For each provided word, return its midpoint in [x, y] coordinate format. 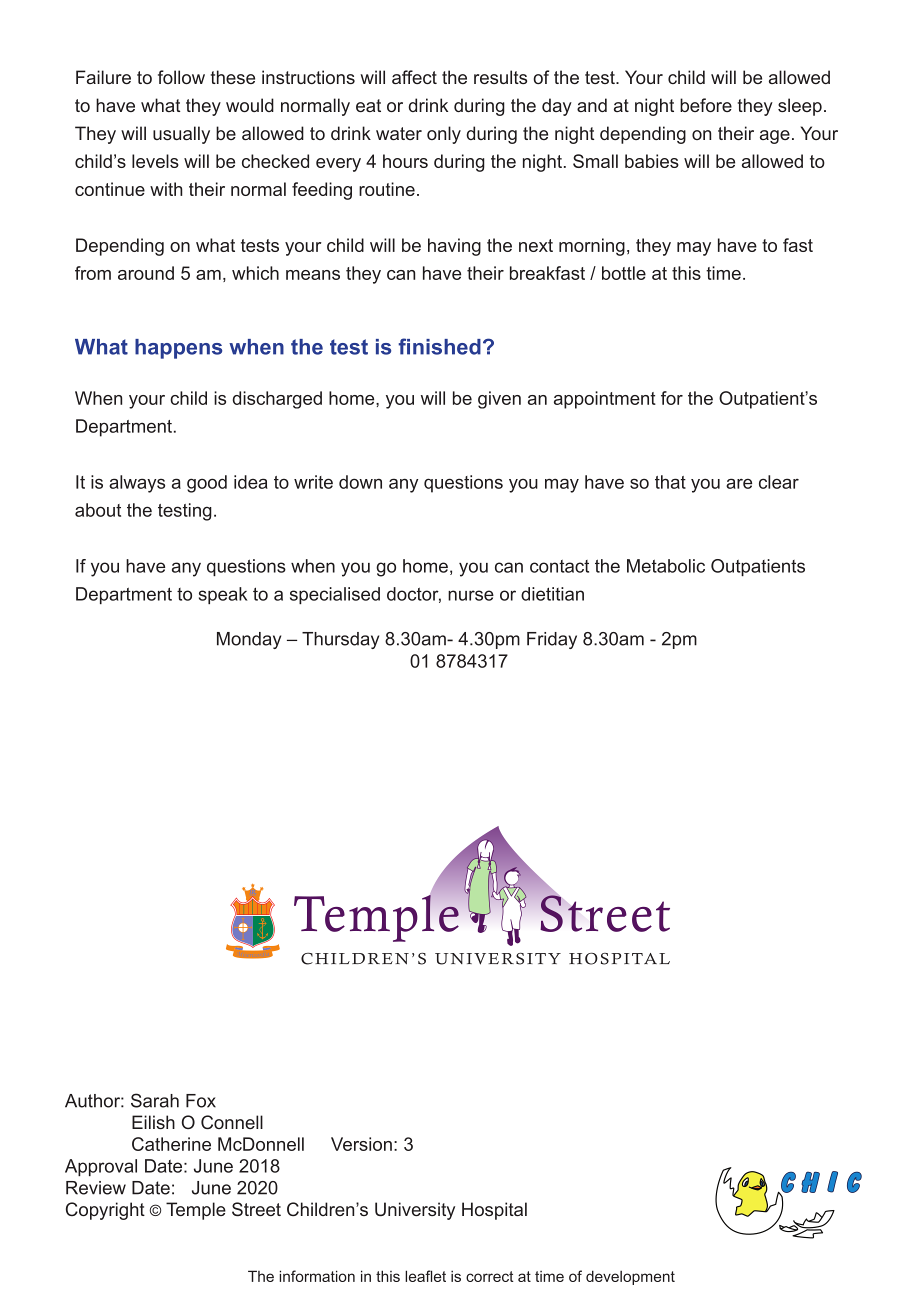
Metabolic [666, 566]
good [207, 484]
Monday [249, 640]
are [739, 483]
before [706, 105]
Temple [196, 1211]
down [360, 482]
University [415, 1211]
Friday [552, 640]
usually [181, 135]
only [444, 135]
